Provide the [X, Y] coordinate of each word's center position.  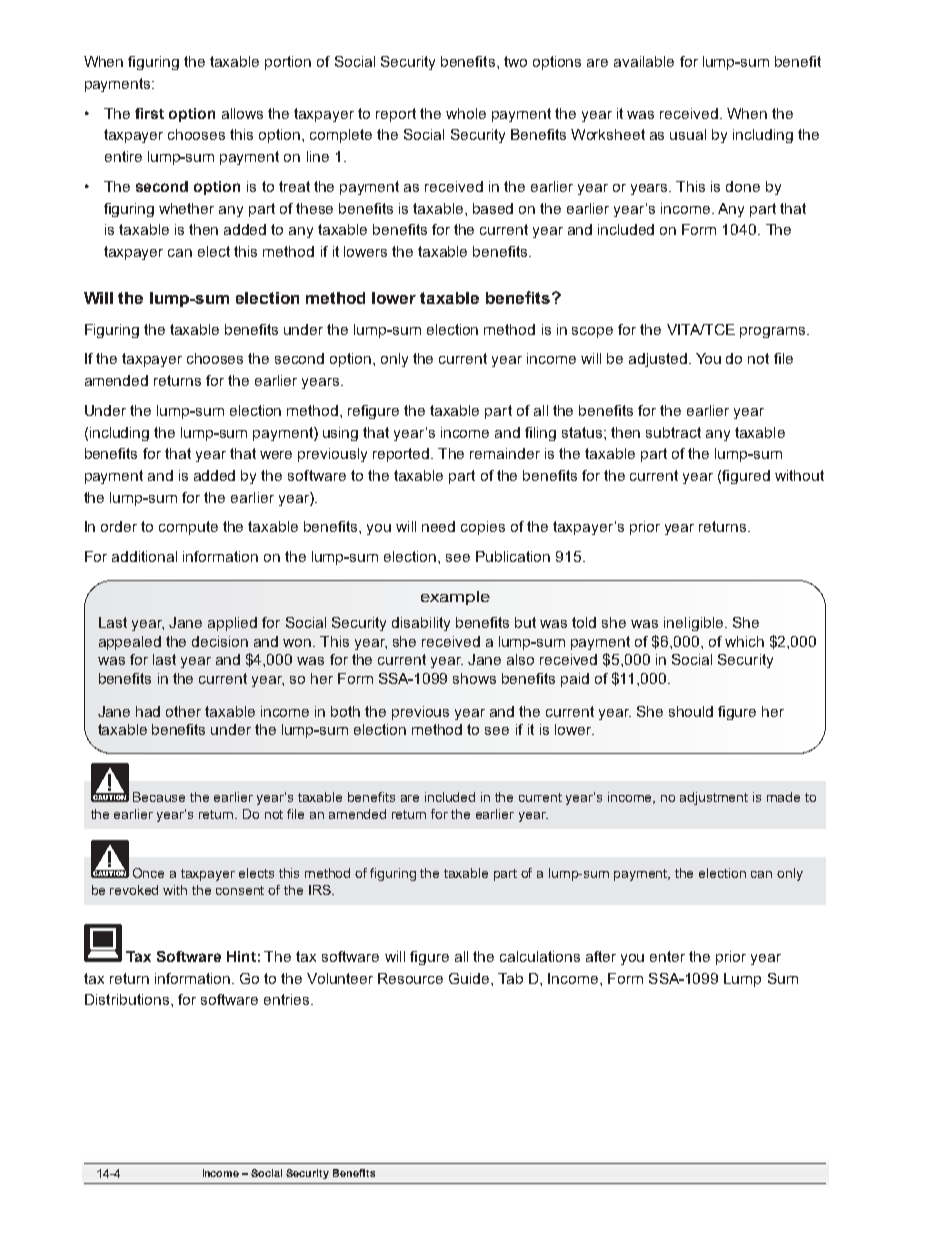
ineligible [695, 624]
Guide [470, 978]
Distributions [127, 999]
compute [188, 528]
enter [667, 956]
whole [466, 113]
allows [242, 113]
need [438, 526]
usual [688, 134]
